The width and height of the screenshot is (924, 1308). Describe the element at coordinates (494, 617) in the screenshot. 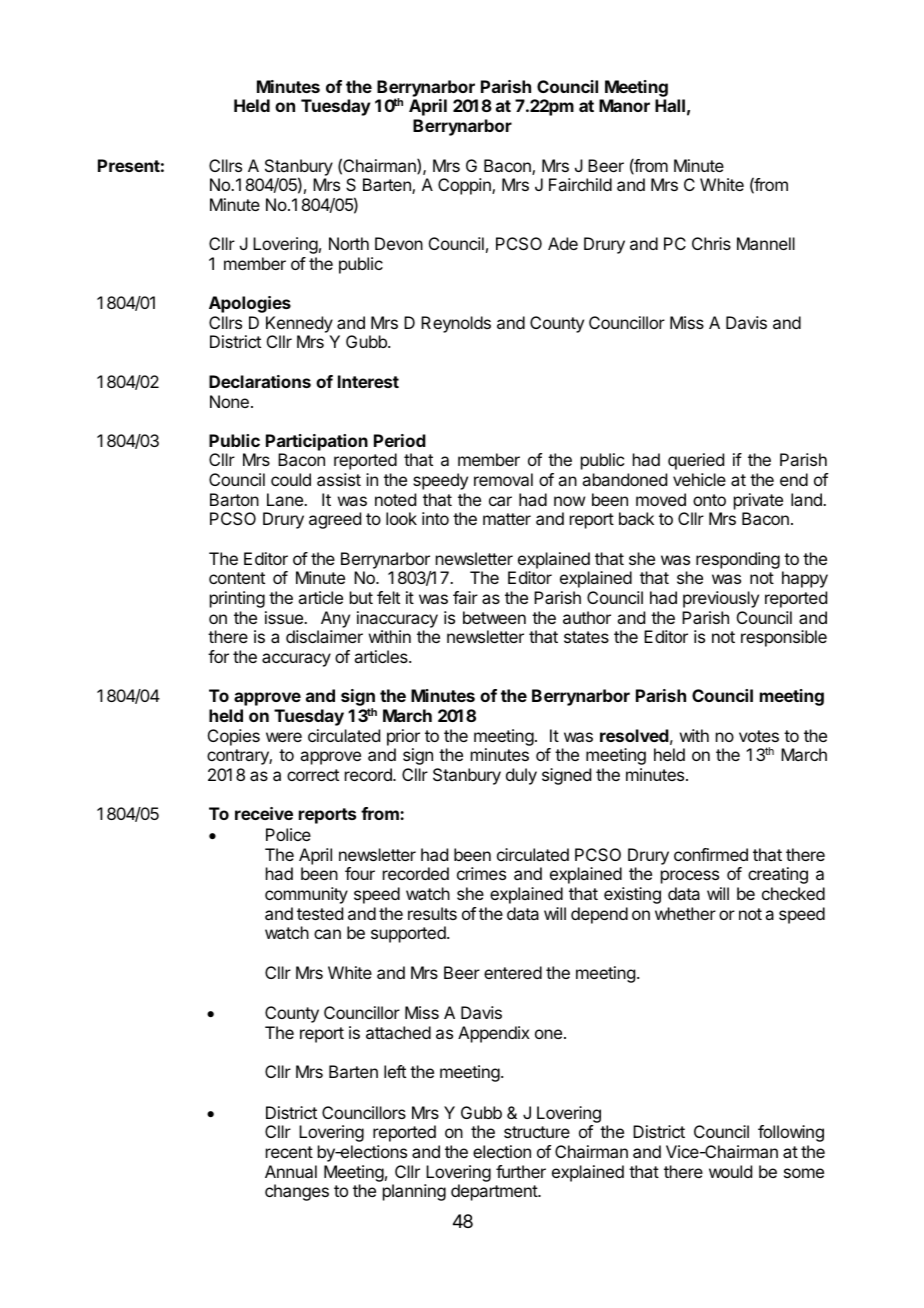

I see `between` at that location.
